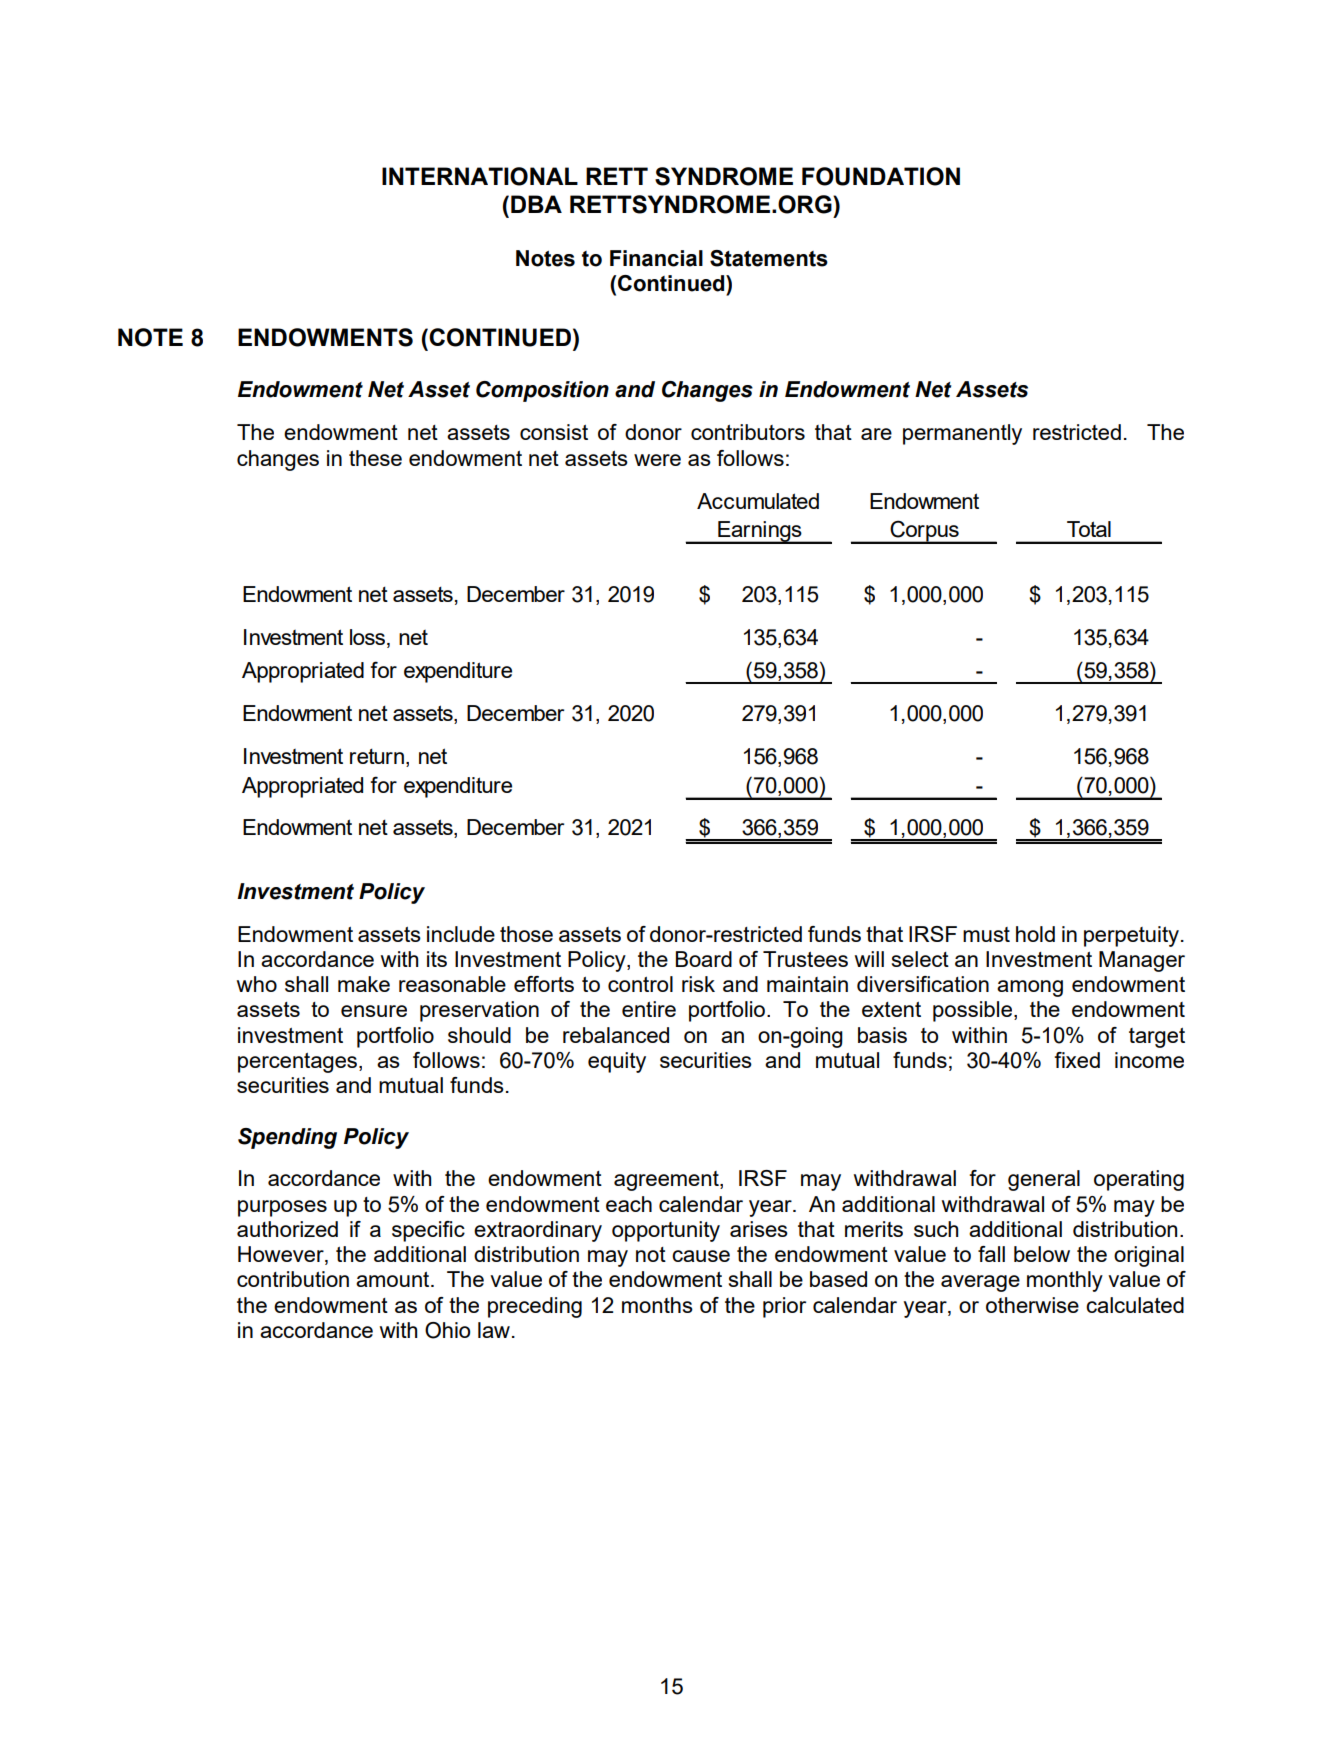  I want to click on Earnings, so click(760, 532).
